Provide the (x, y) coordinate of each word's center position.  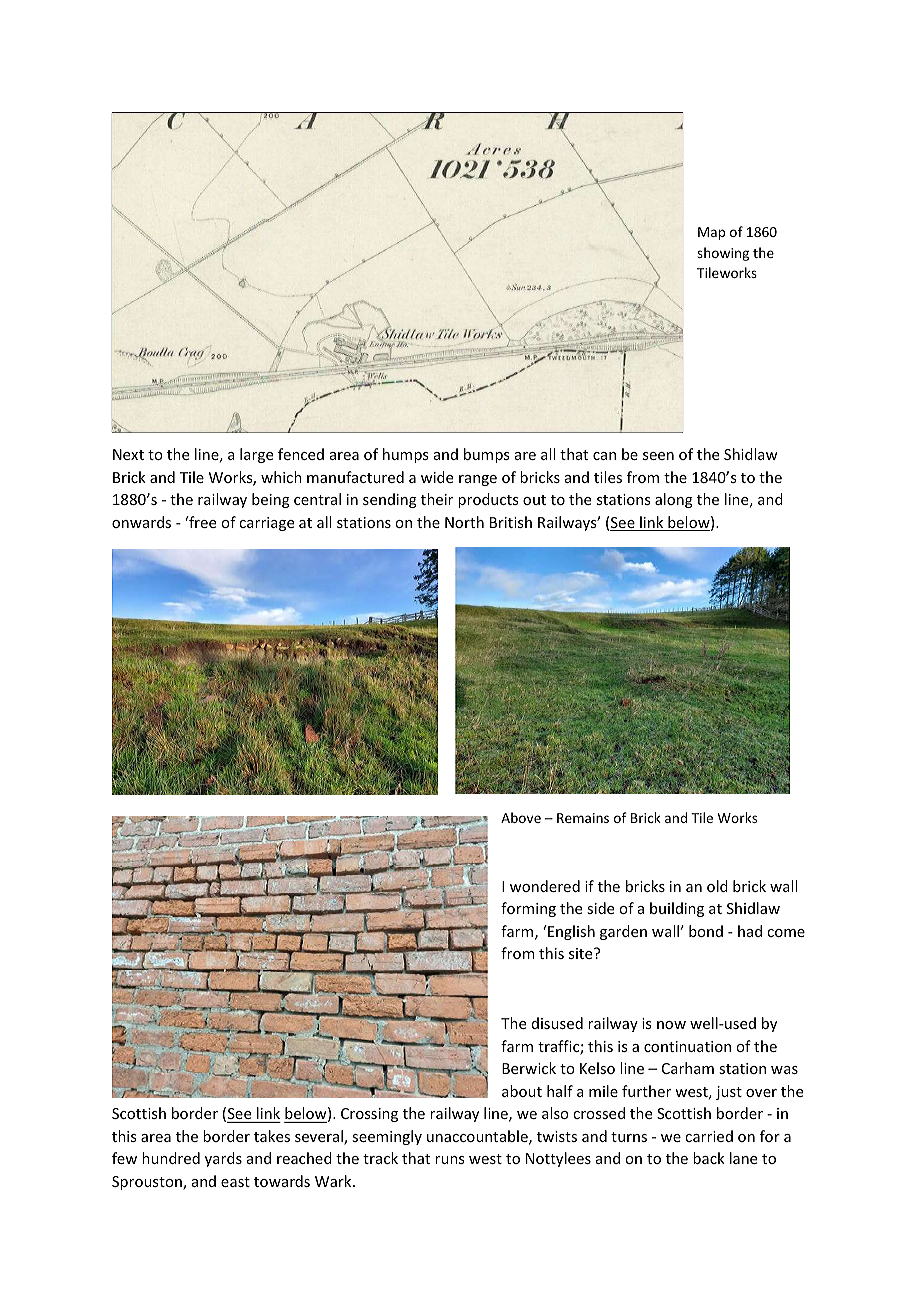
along (674, 500)
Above (521, 817)
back (709, 1158)
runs (449, 1160)
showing (723, 254)
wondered (545, 886)
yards (223, 1159)
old (717, 886)
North (464, 522)
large (256, 455)
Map (711, 233)
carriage (266, 524)
